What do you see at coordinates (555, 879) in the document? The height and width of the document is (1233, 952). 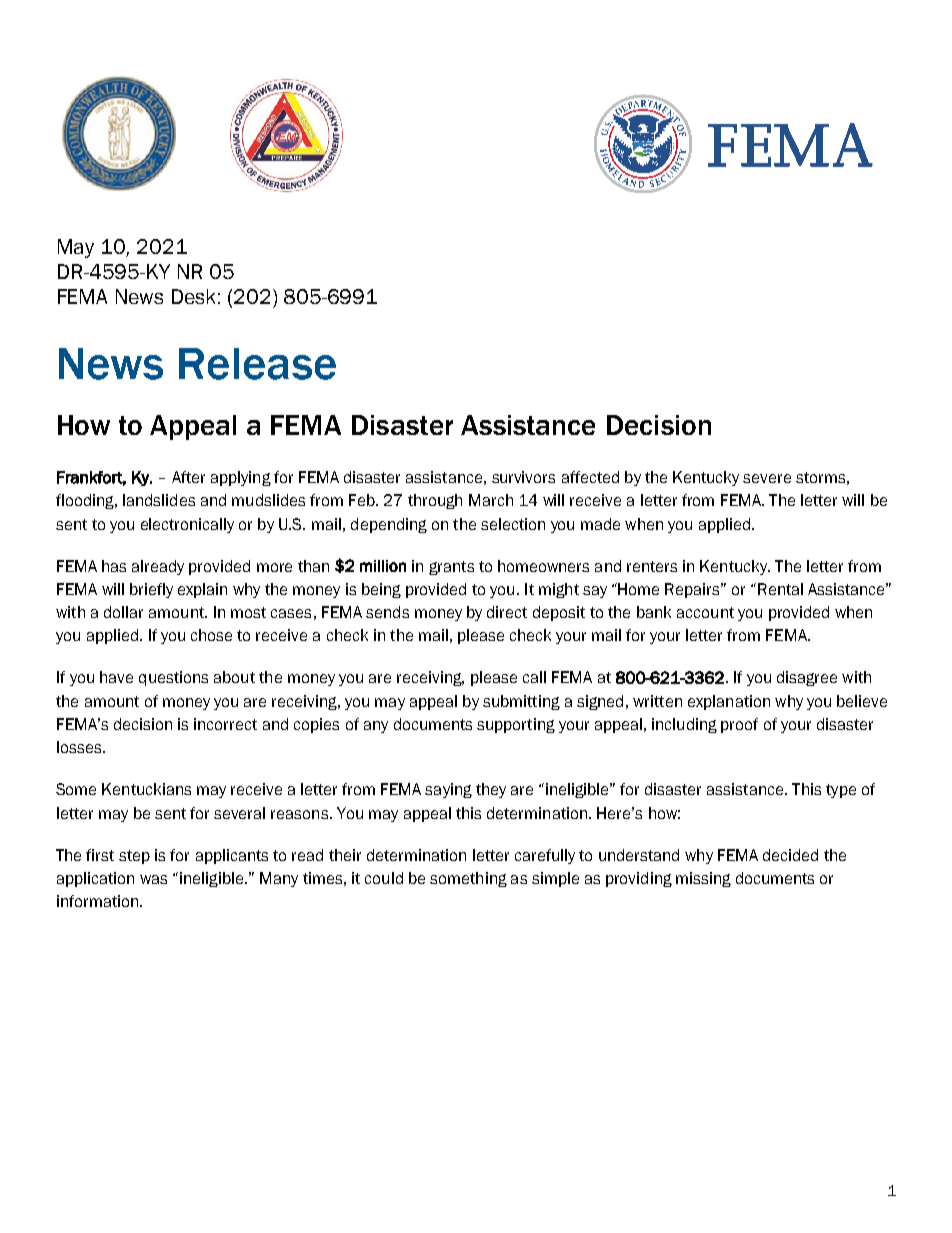 I see `simple` at bounding box center [555, 879].
